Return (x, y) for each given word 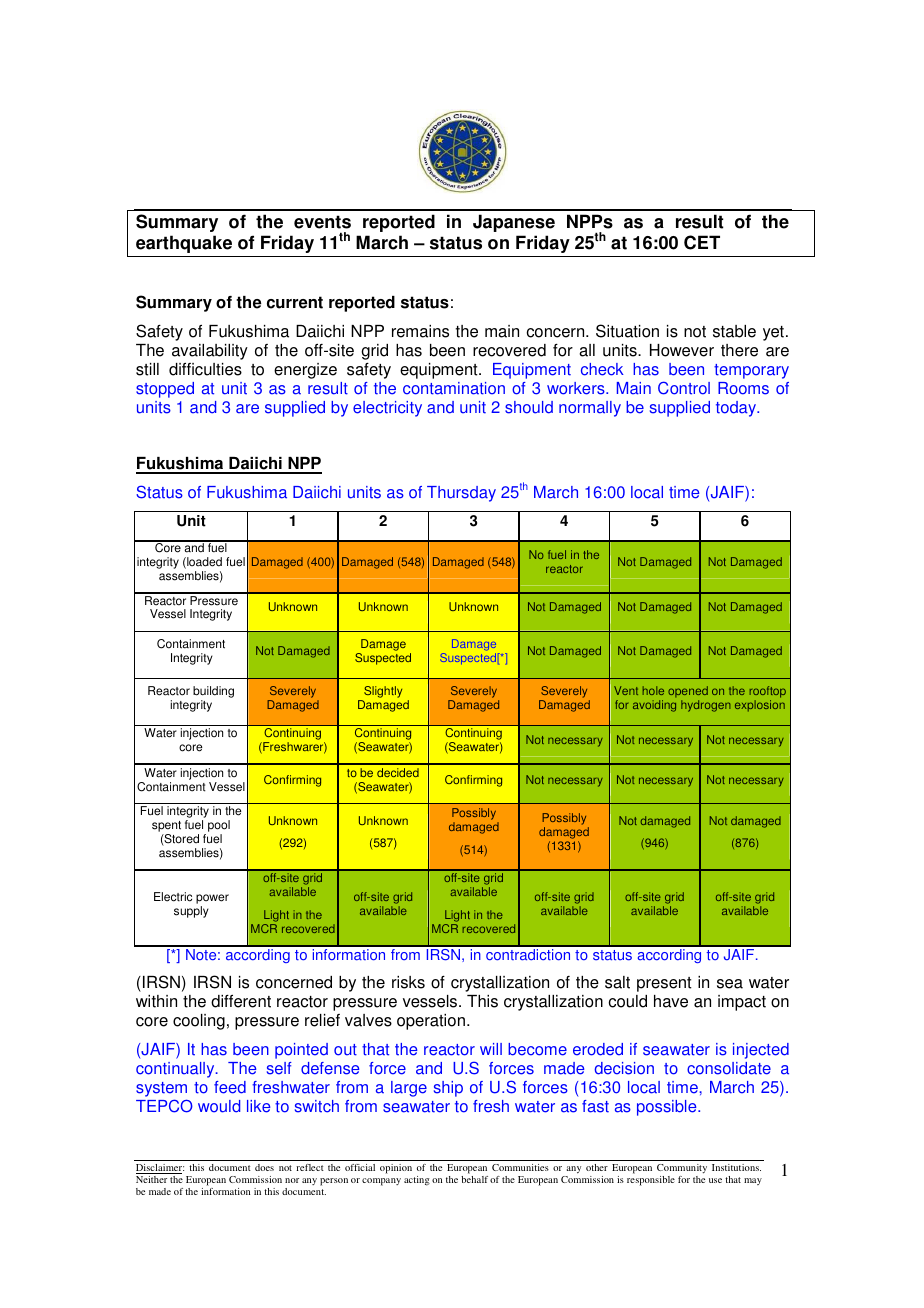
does (264, 1167)
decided (398, 772)
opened (688, 691)
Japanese (514, 223)
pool (219, 826)
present (664, 984)
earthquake (184, 244)
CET (702, 242)
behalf (474, 1179)
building (213, 692)
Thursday (461, 494)
